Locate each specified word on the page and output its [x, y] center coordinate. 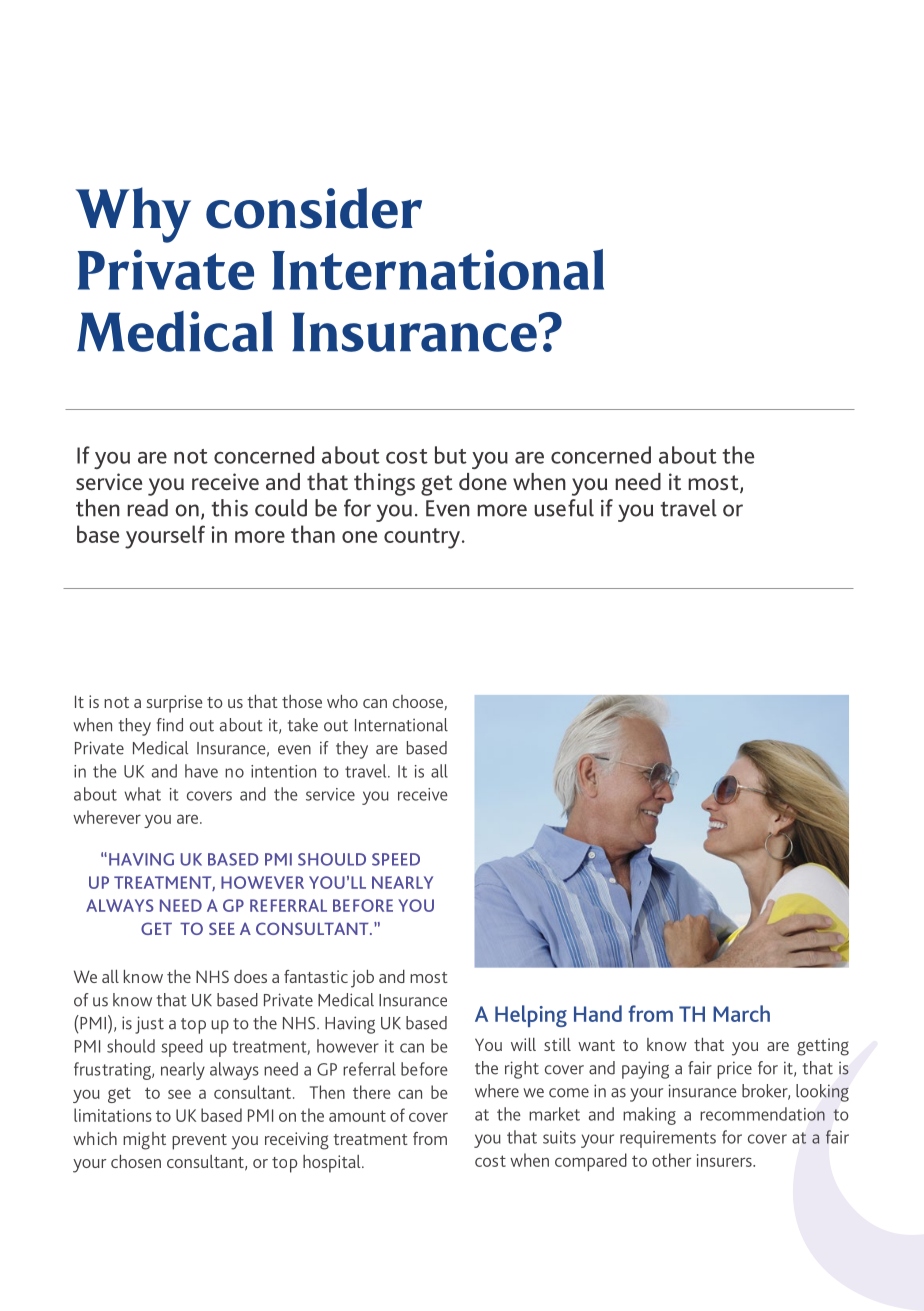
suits [559, 1137]
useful [564, 508]
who [342, 701]
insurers [725, 1160]
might [144, 1141]
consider [314, 208]
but [451, 455]
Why [133, 215]
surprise [175, 704]
